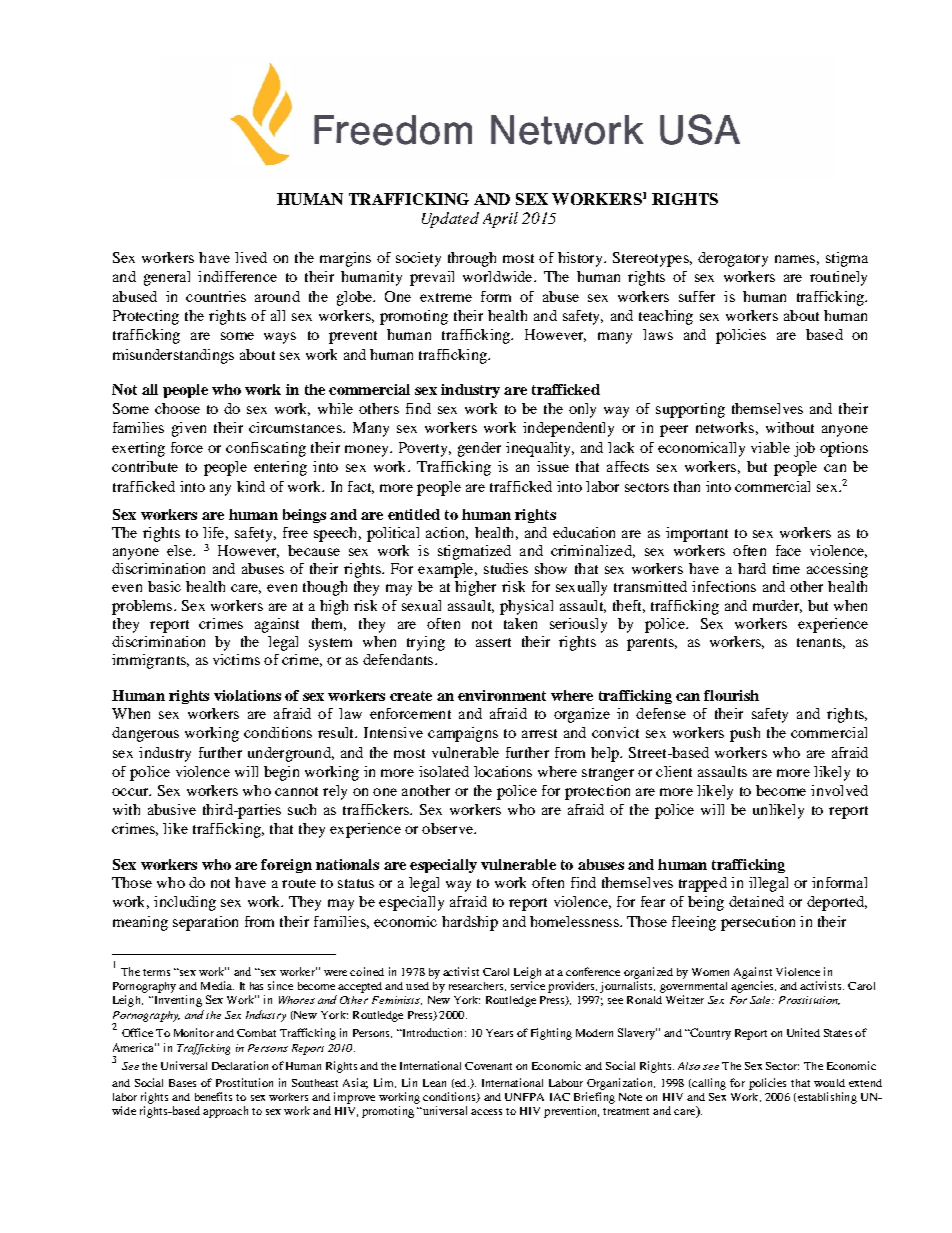  Describe the element at coordinates (756, 901) in the document. I see `detained` at that location.
